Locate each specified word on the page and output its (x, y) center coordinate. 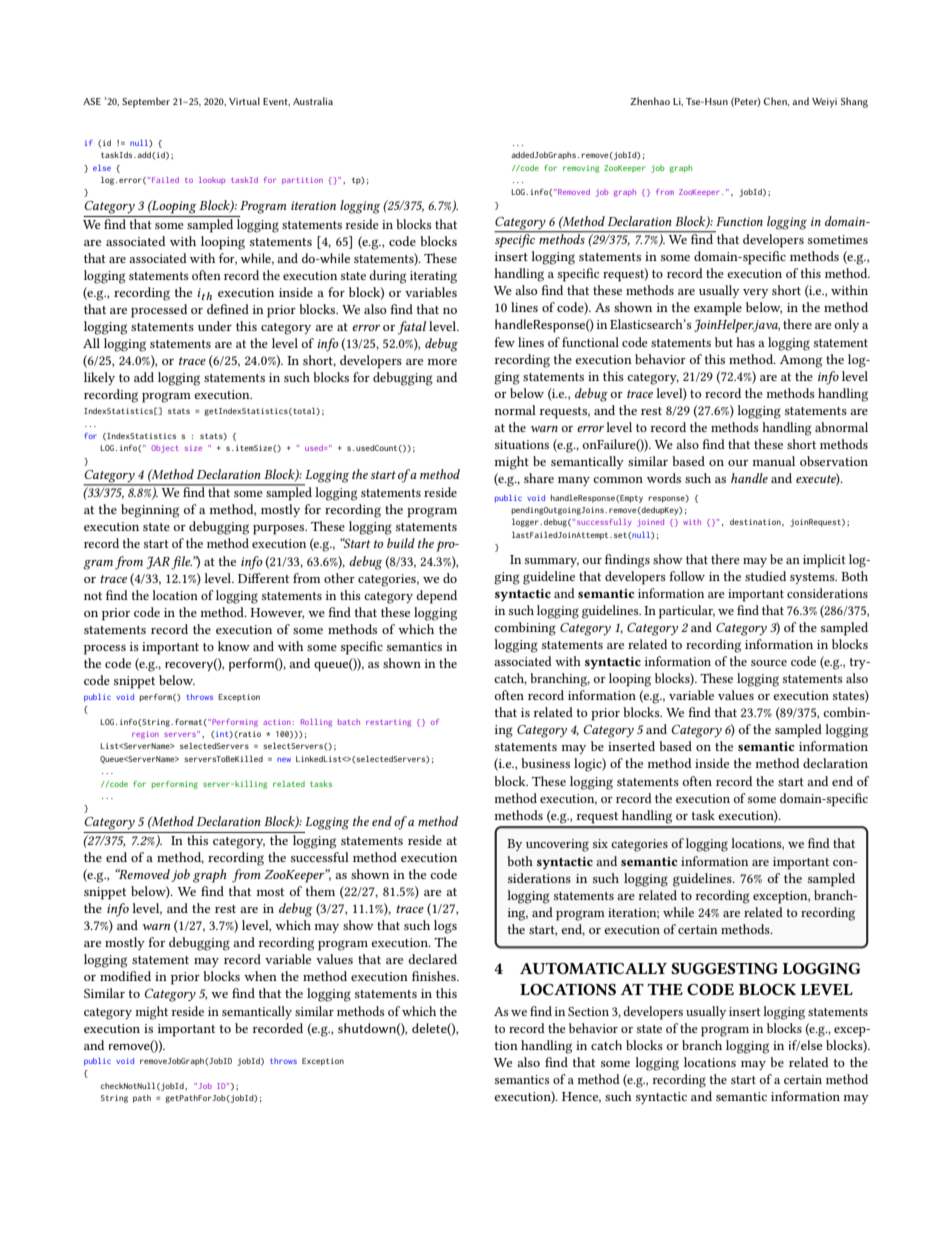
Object (165, 449)
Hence (581, 1097)
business (545, 763)
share (539, 478)
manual (774, 461)
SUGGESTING (724, 968)
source (769, 663)
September (146, 102)
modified (125, 976)
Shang (854, 102)
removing (581, 169)
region (145, 735)
